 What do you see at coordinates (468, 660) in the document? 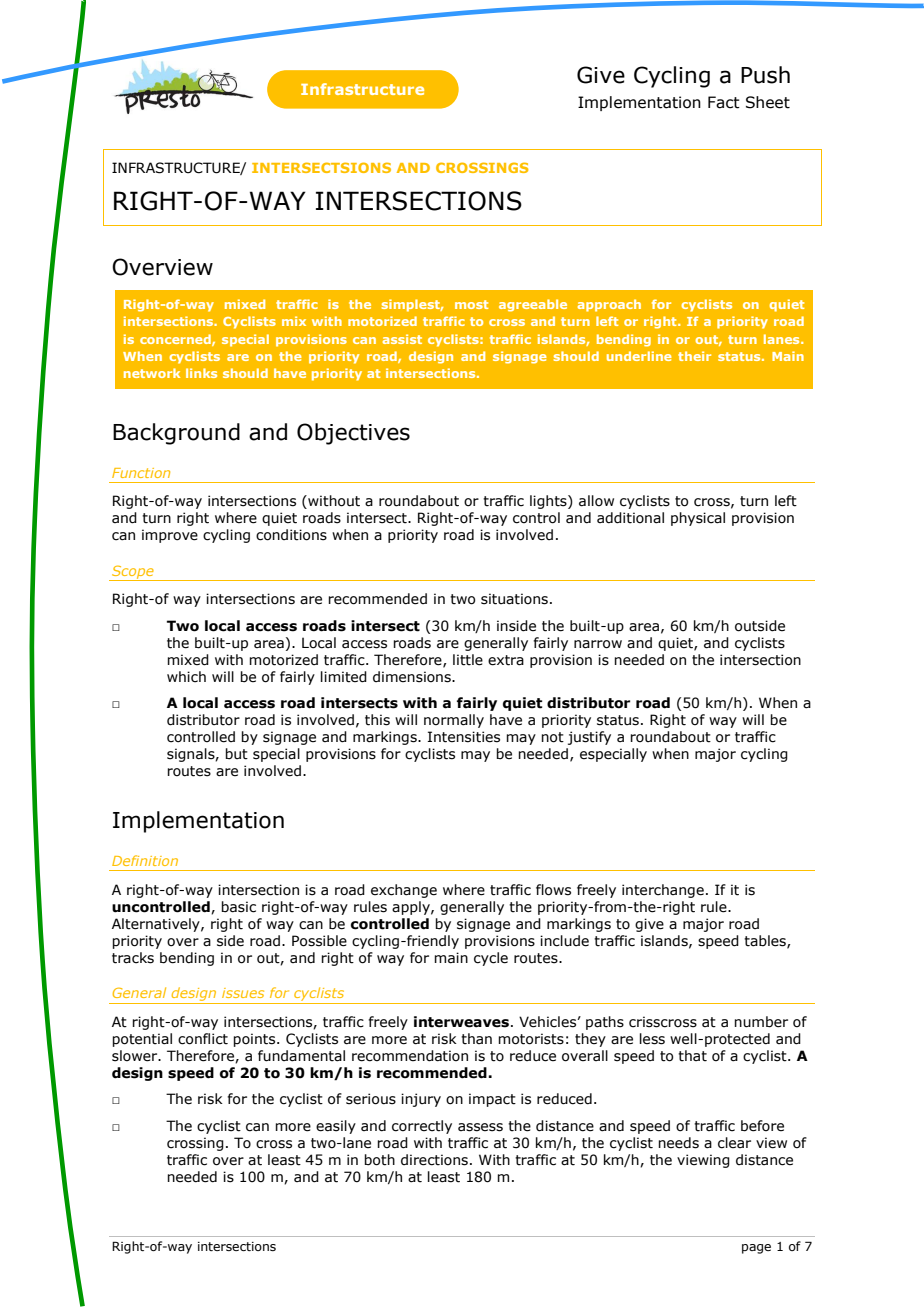
I see `little` at bounding box center [468, 660].
